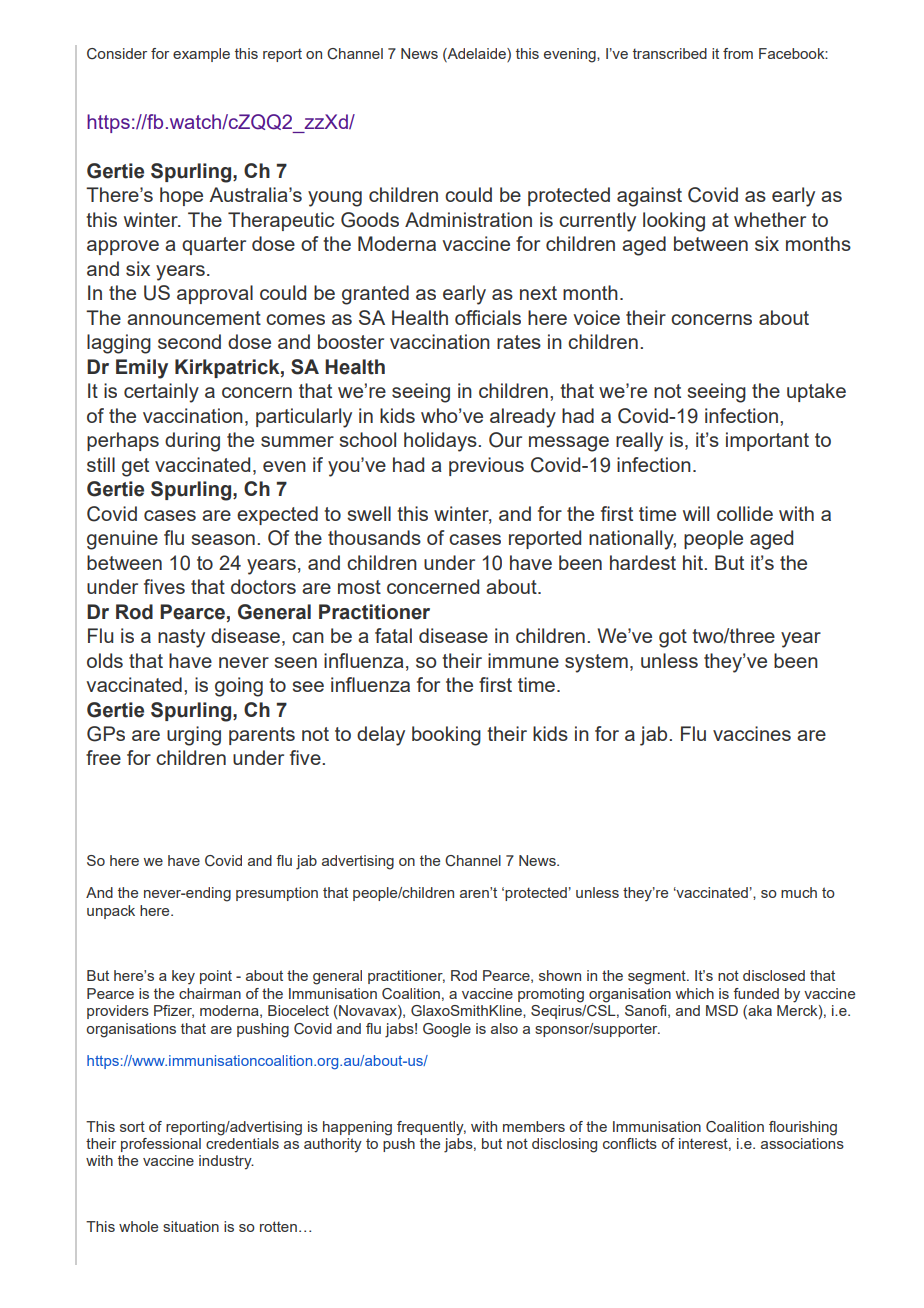 This document has width=924, height=1308. I want to click on key, so click(183, 977).
